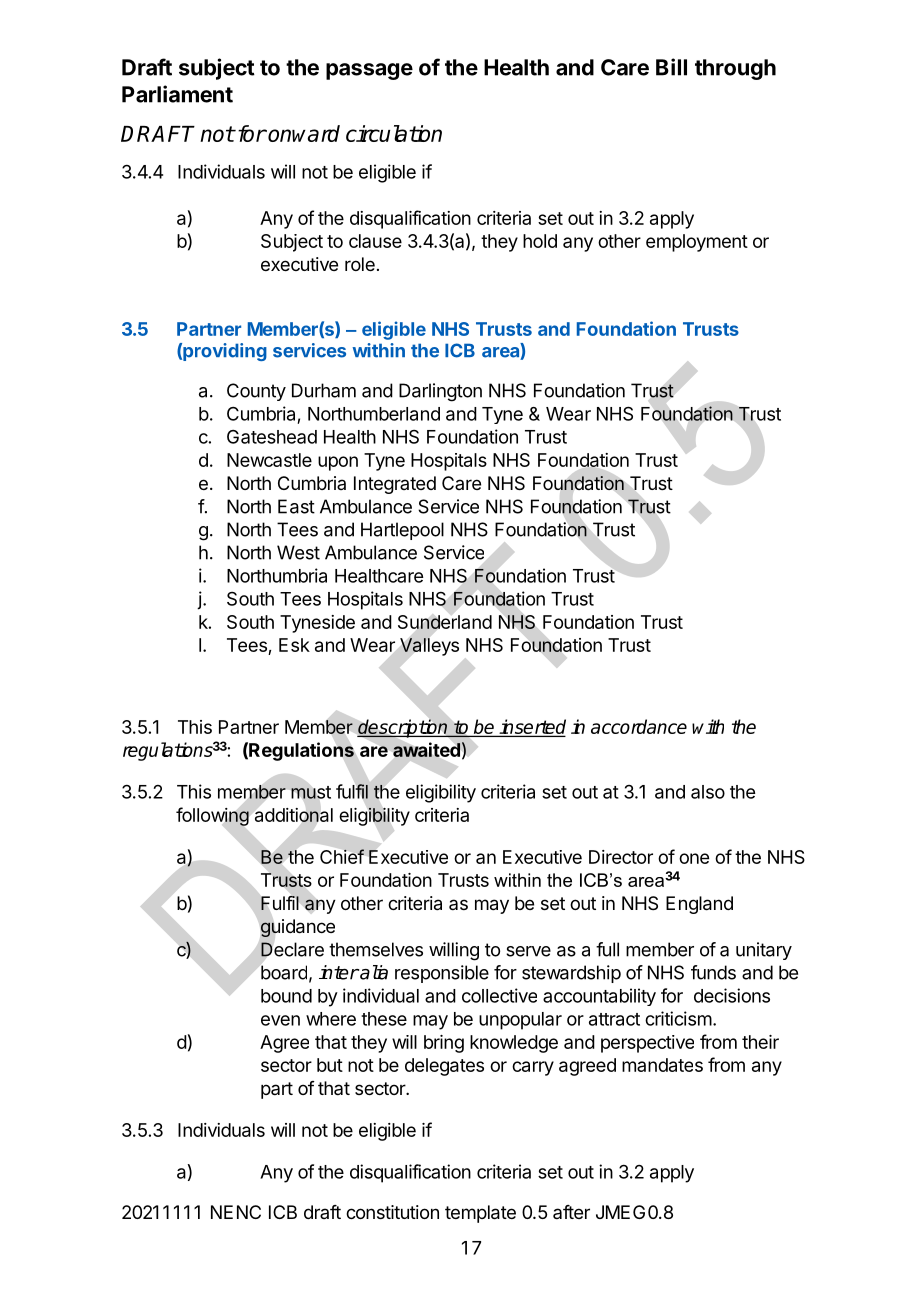 Image resolution: width=924 pixels, height=1308 pixels. Describe the element at coordinates (394, 133) in the screenshot. I see `circulation` at that location.
